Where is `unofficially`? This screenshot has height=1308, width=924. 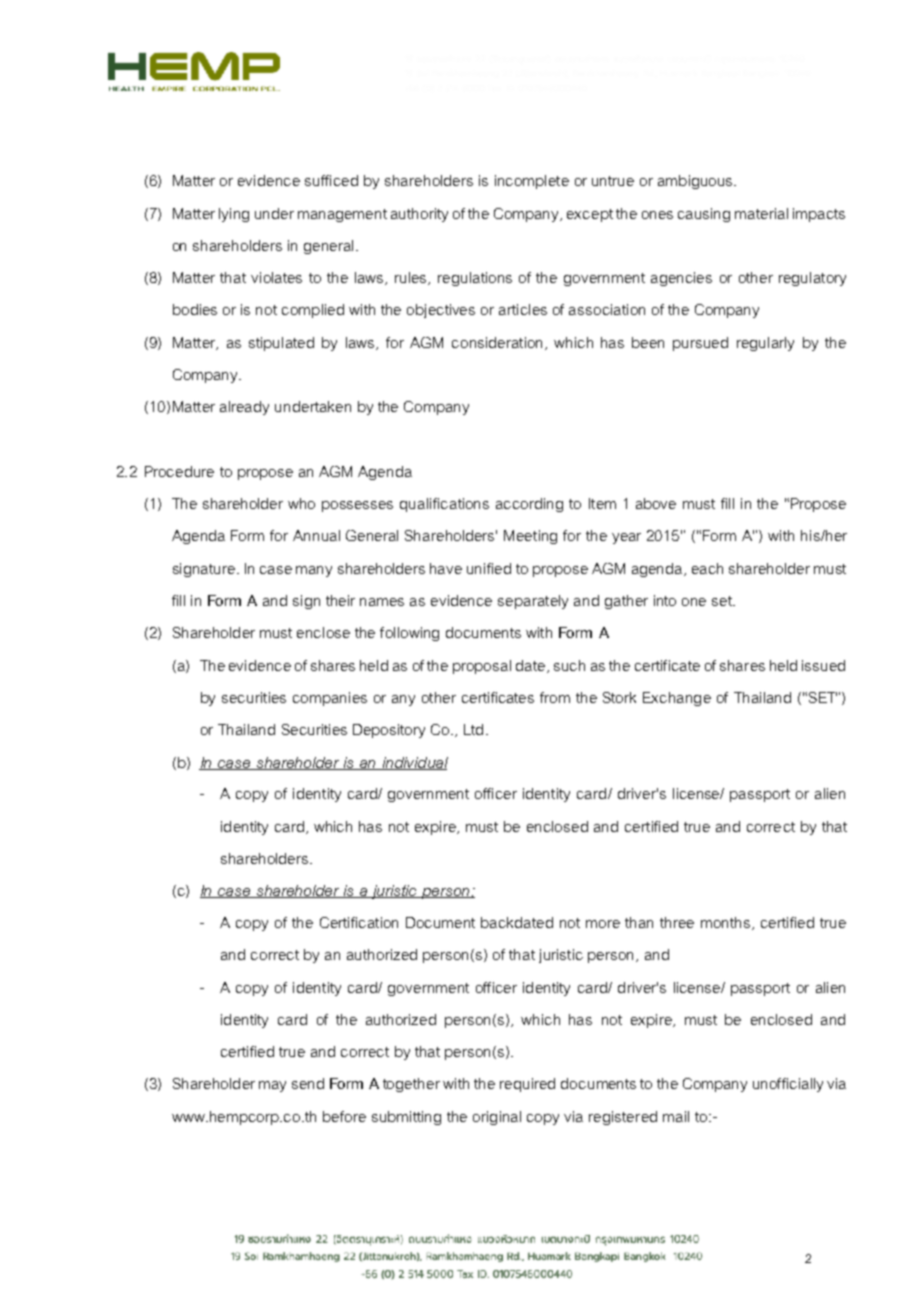 unofficially is located at coordinates (788, 1085).
